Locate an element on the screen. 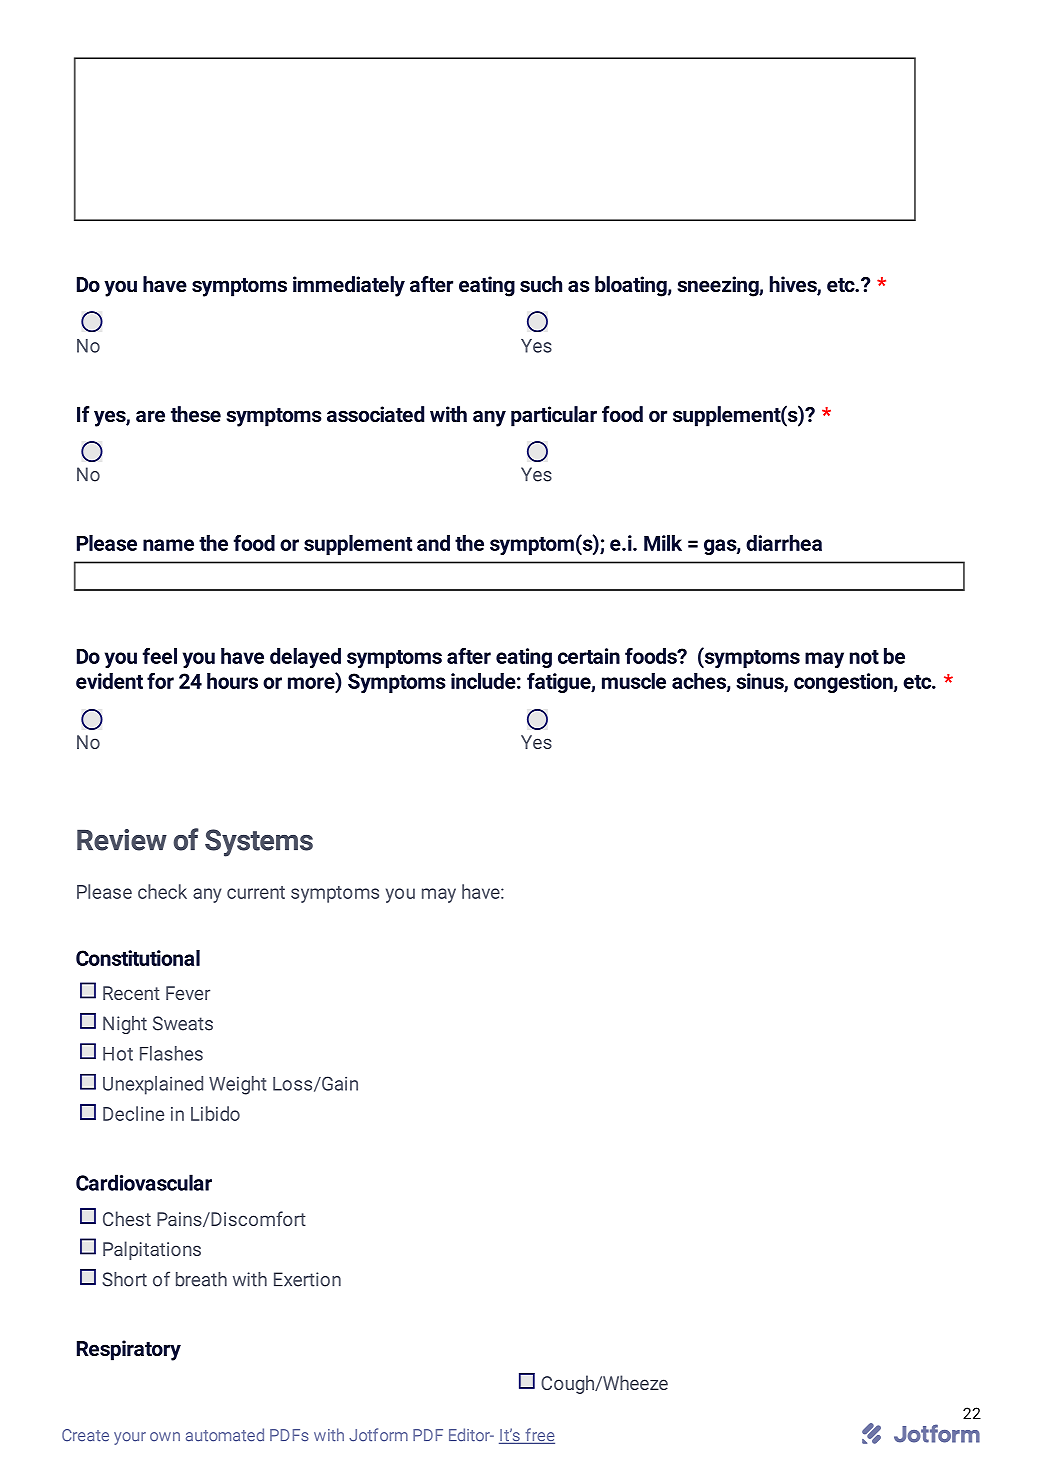 This screenshot has height=1475, width=1043. Exertion is located at coordinates (307, 1279).
